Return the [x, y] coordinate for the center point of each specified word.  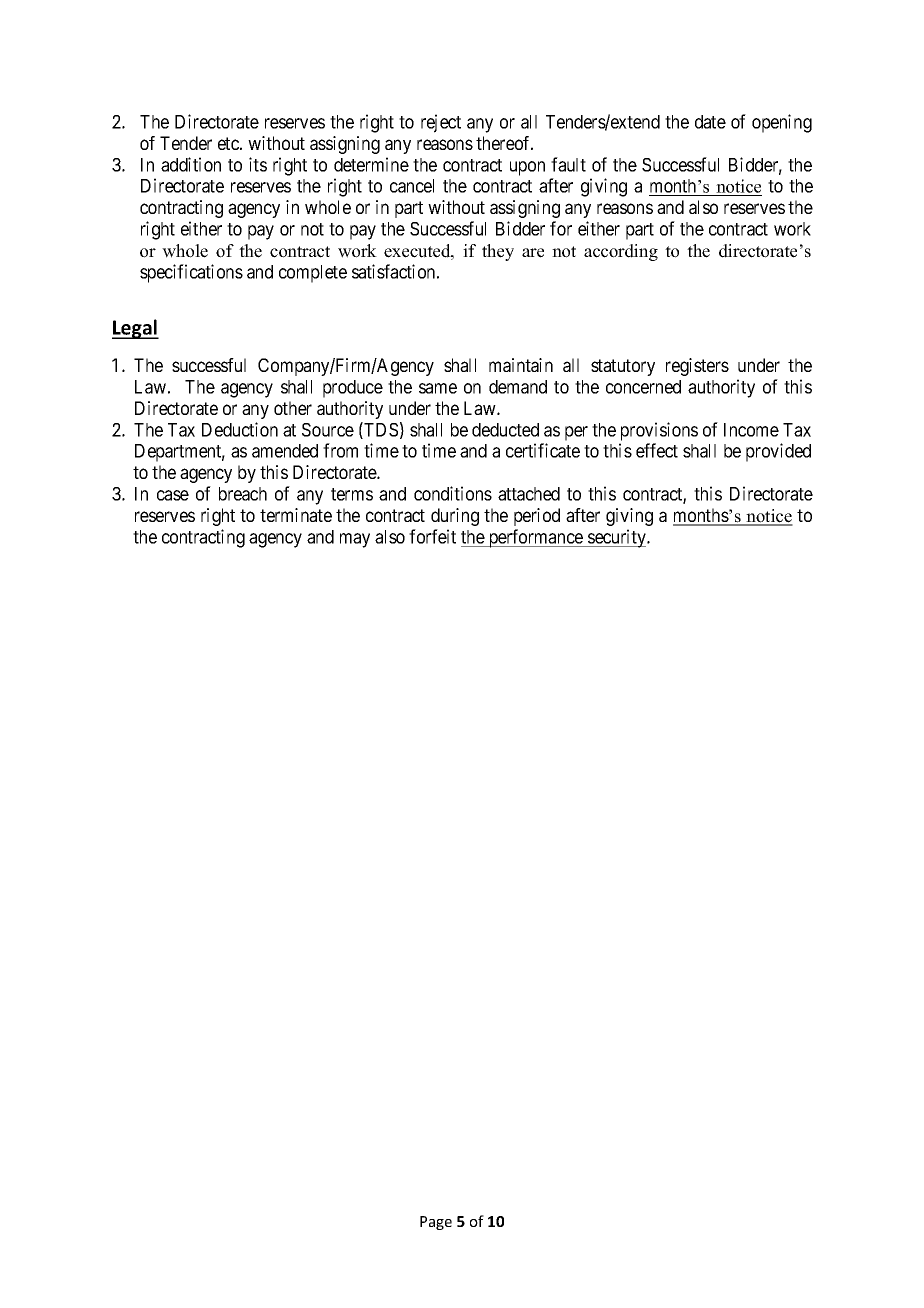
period [537, 517]
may [355, 540]
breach [243, 494]
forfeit [432, 536]
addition [191, 164]
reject [441, 123]
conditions [453, 493]
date [710, 122]
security [617, 538]
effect [657, 450]
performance [535, 538]
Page [436, 1223]
